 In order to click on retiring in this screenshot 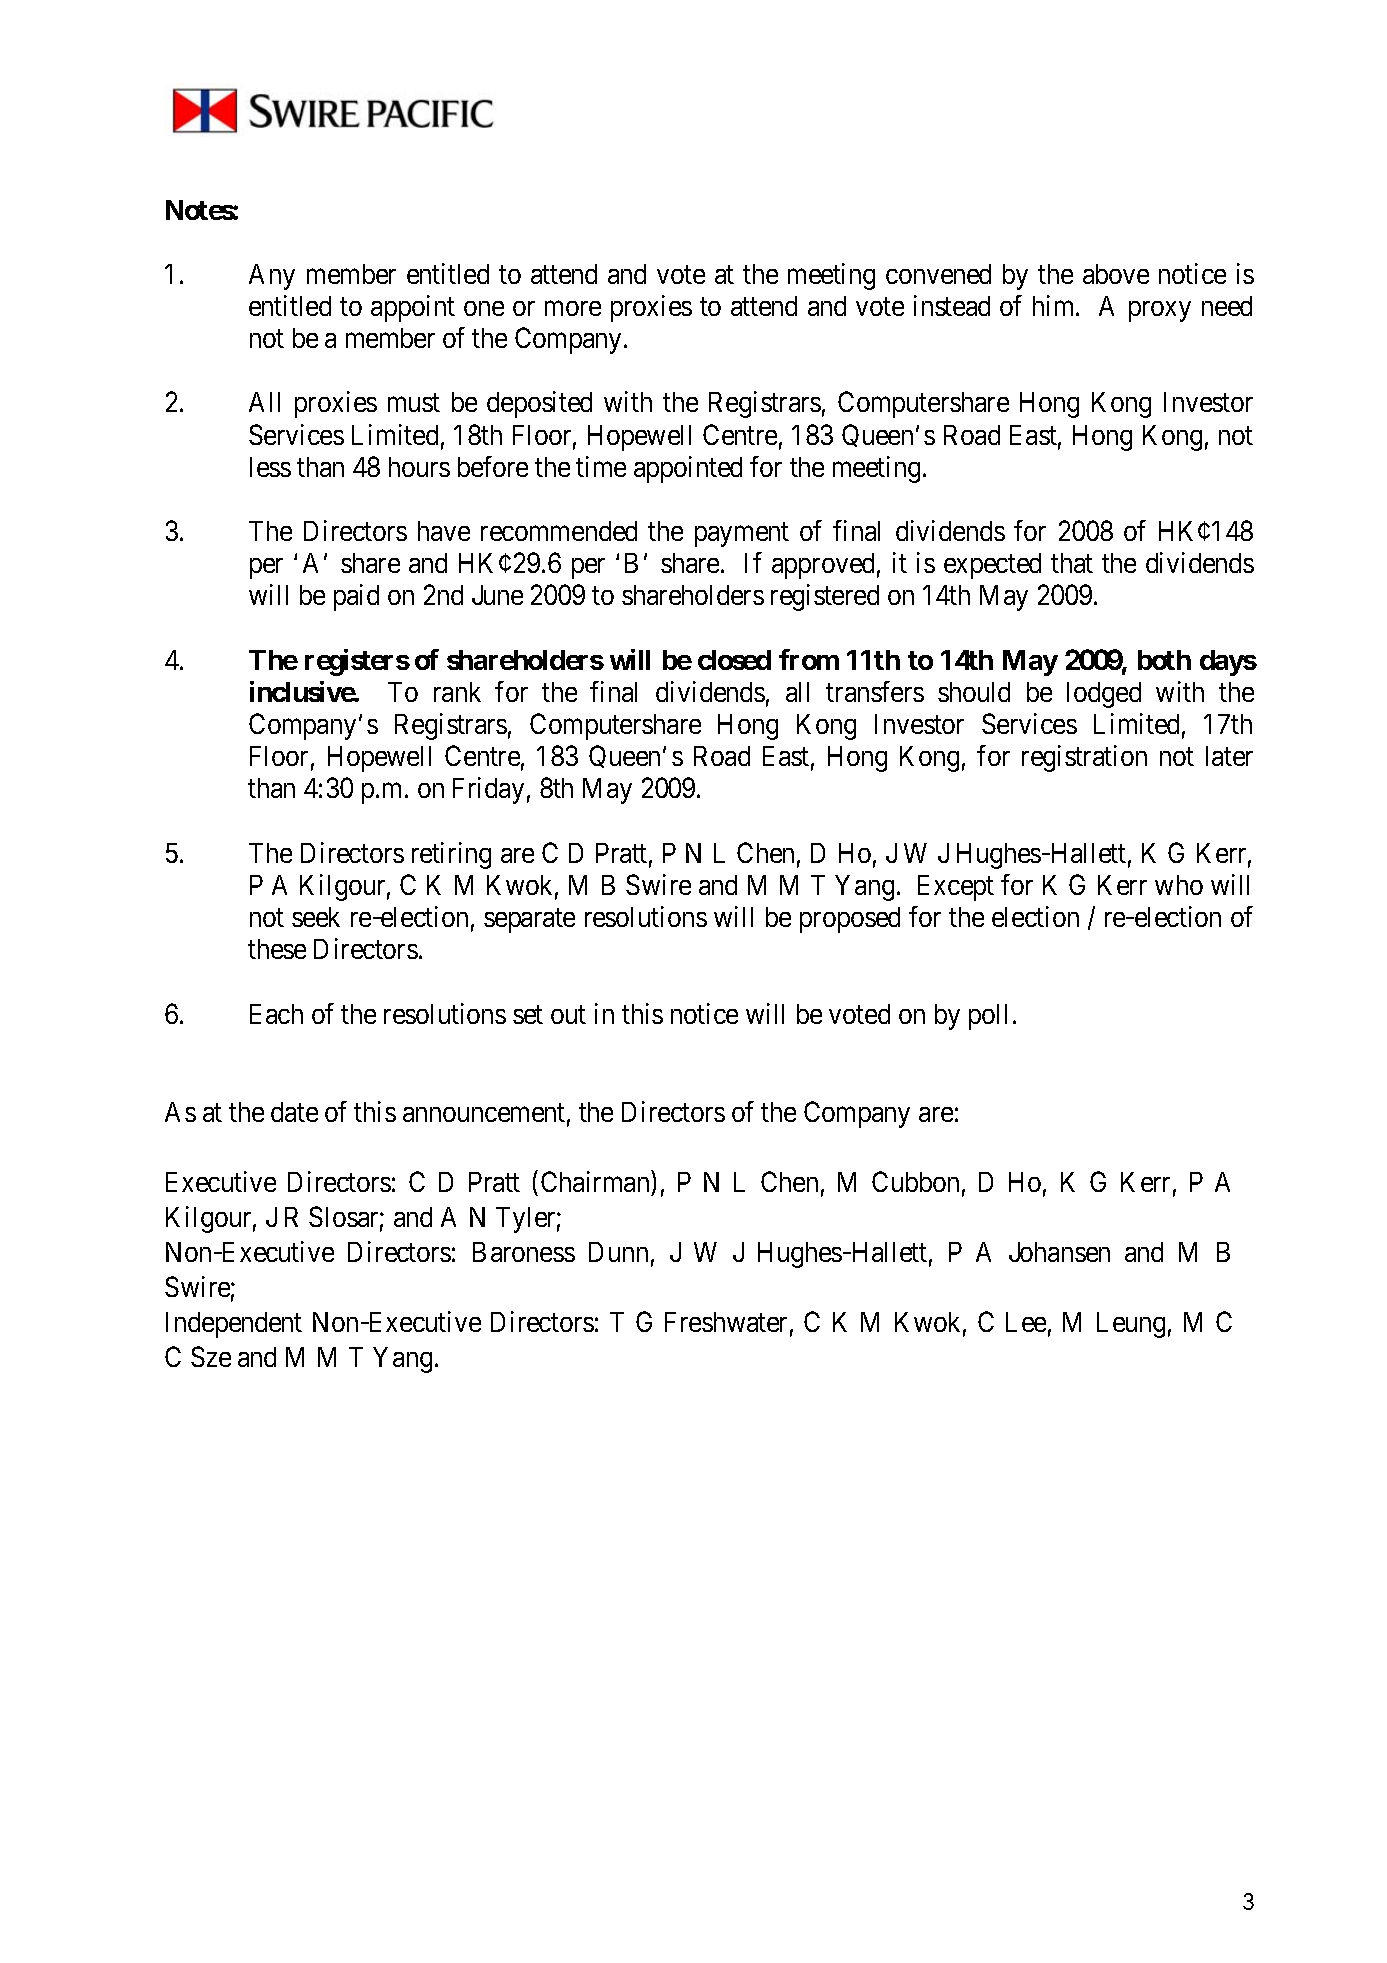, I will do `click(451, 855)`.
